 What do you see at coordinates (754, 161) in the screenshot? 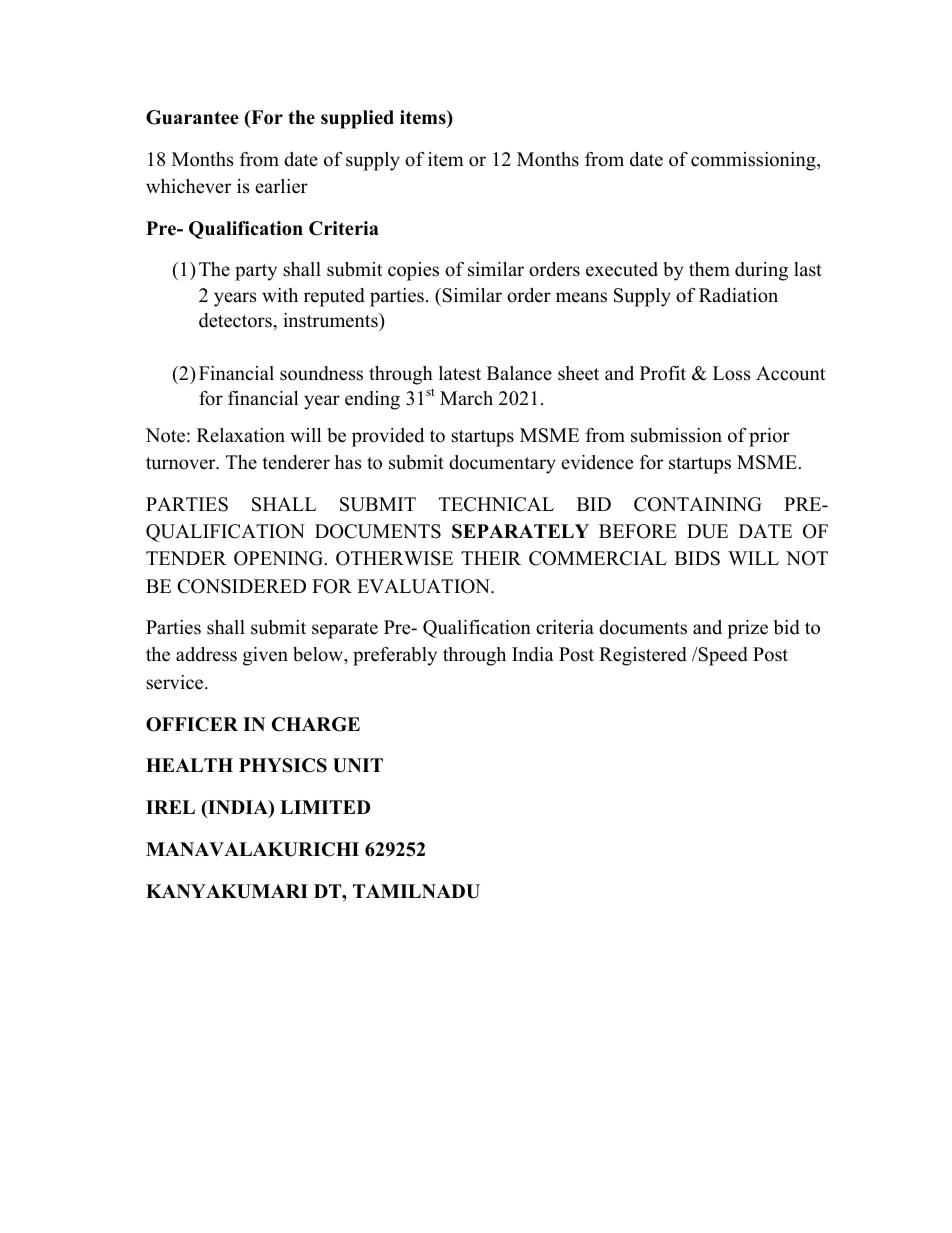
I see `commissioning` at bounding box center [754, 161].
